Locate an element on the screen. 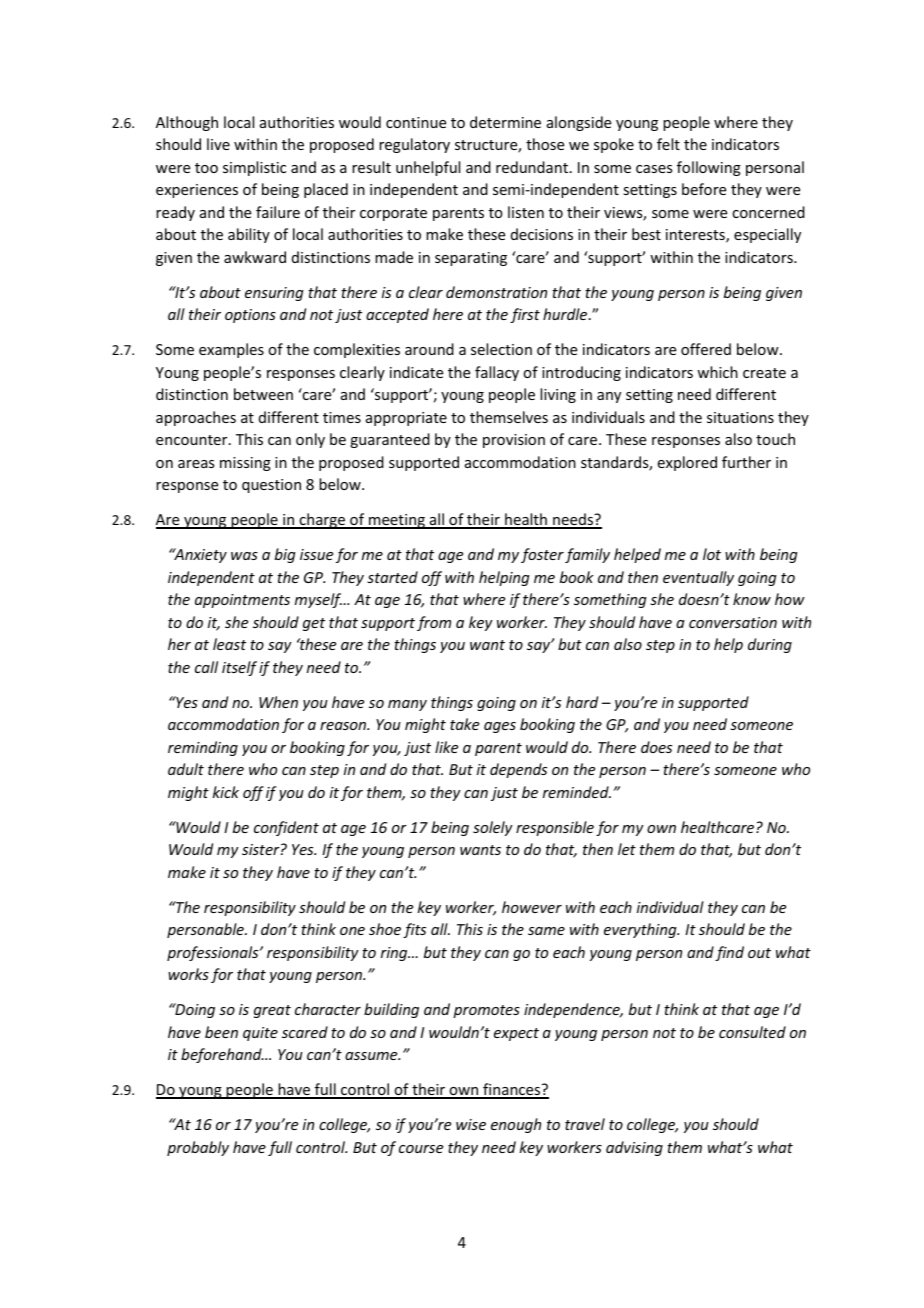  provision is located at coordinates (514, 441).
